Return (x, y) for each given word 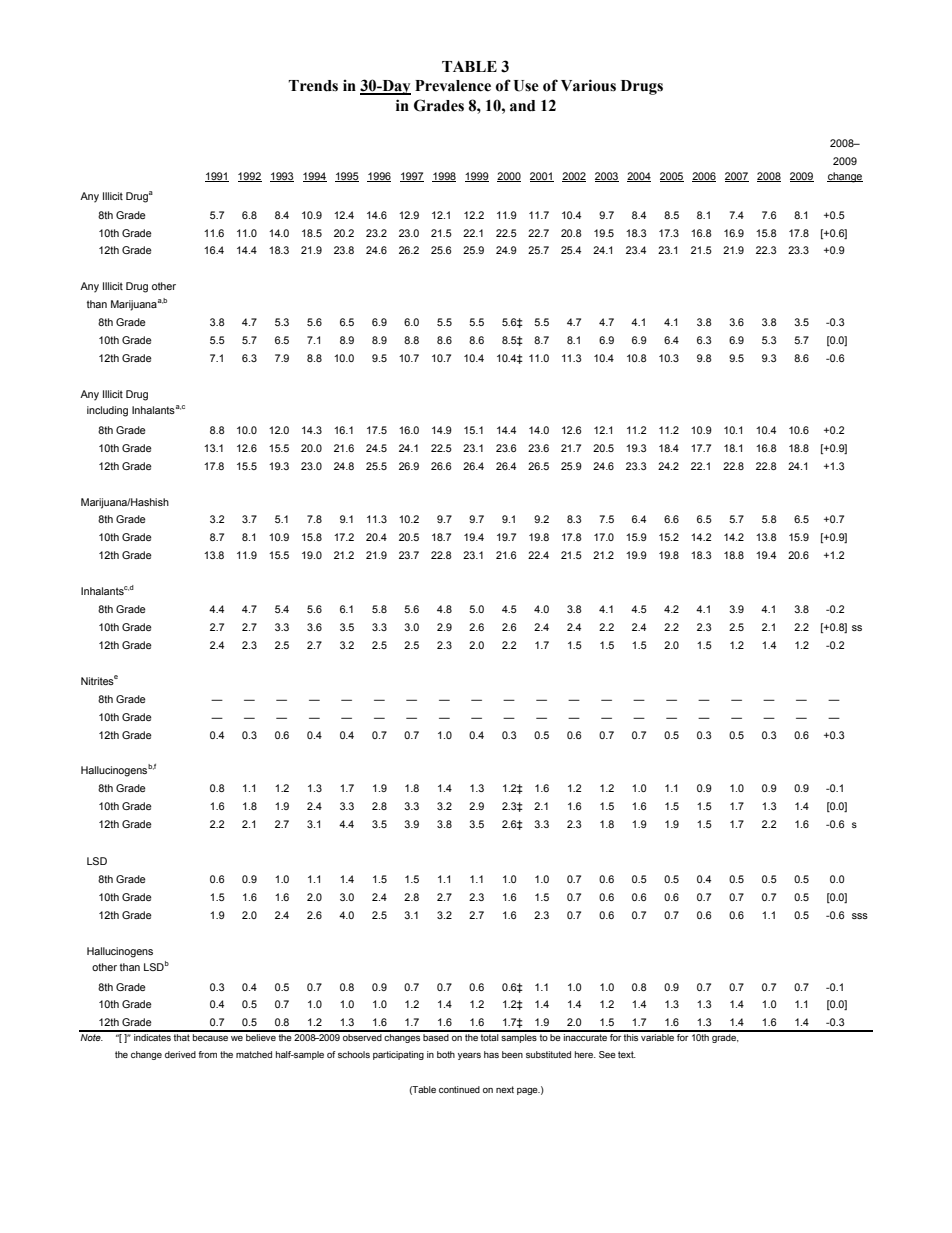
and (522, 106)
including (107, 411)
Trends (313, 86)
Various (588, 85)
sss (860, 916)
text (627, 1054)
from (207, 1054)
